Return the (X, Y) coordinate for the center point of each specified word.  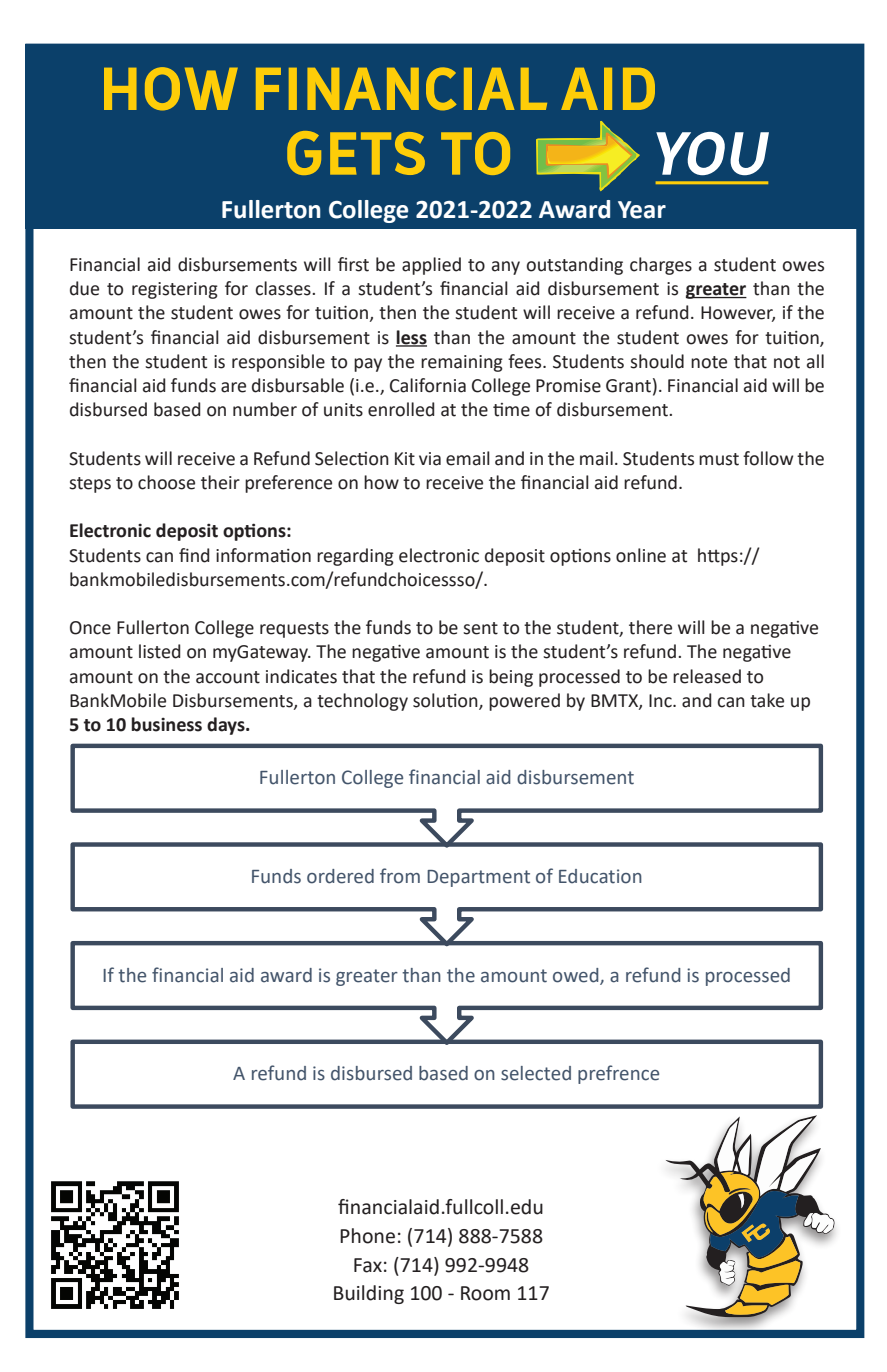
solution (446, 701)
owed (577, 976)
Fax (368, 1265)
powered (524, 702)
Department (478, 878)
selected (536, 1073)
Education (600, 876)
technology (362, 702)
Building (369, 1294)
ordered (340, 876)
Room (485, 1293)
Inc (661, 701)
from (400, 876)
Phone (367, 1236)
